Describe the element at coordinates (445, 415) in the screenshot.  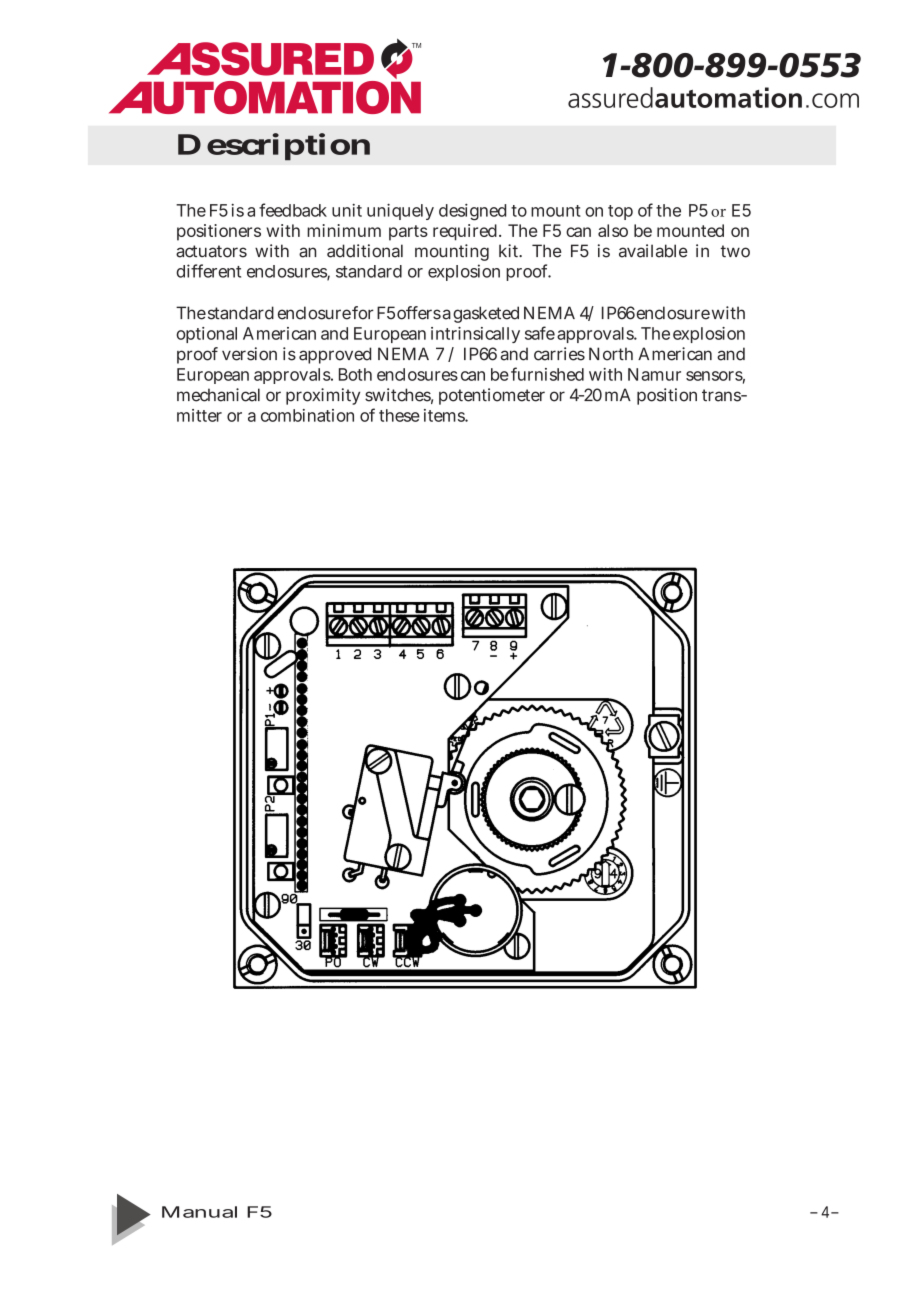
I see `items` at that location.
